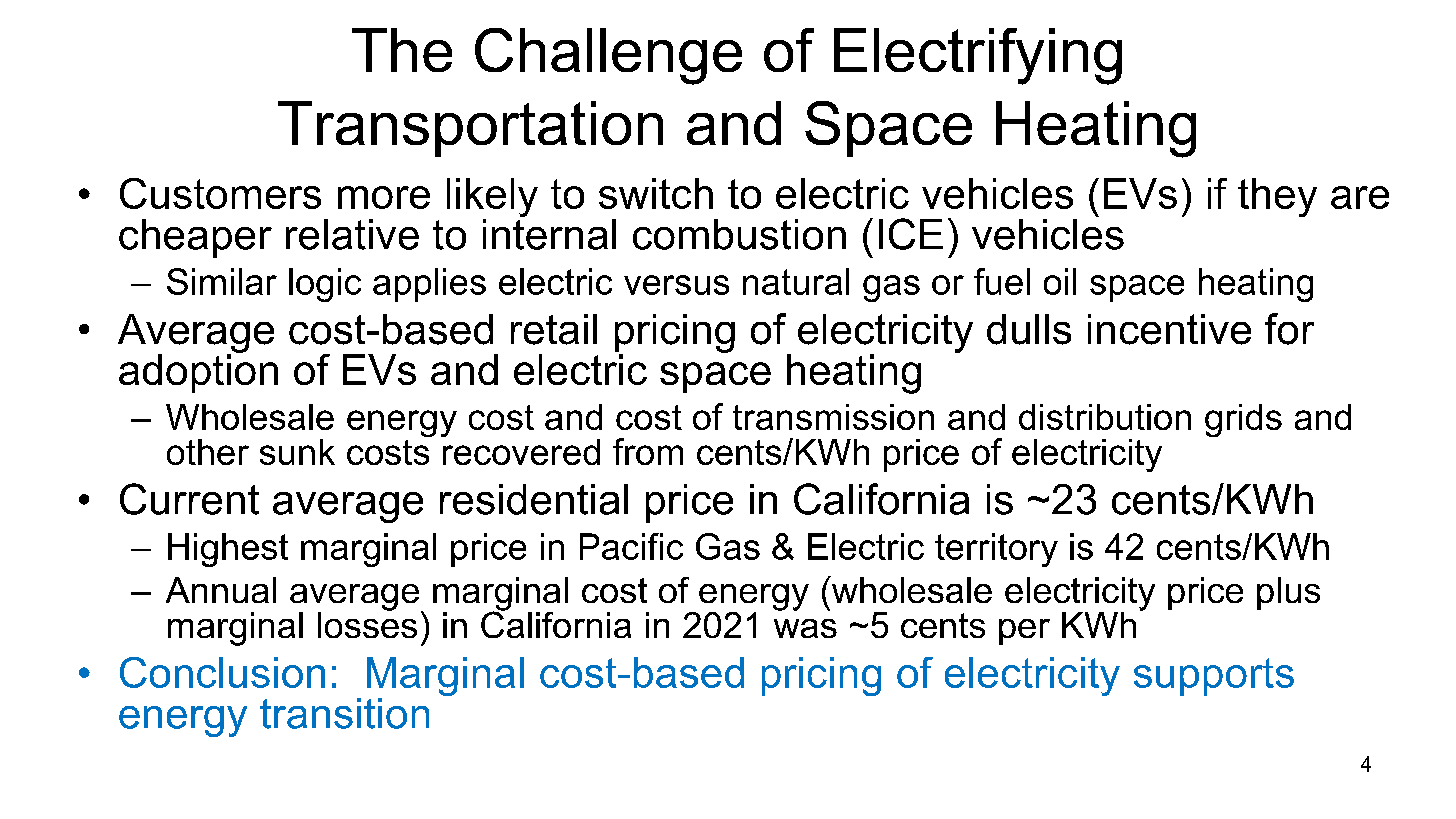 This image has height=819, width=1456. Describe the element at coordinates (470, 129) in the image. I see `Transportation` at that location.
